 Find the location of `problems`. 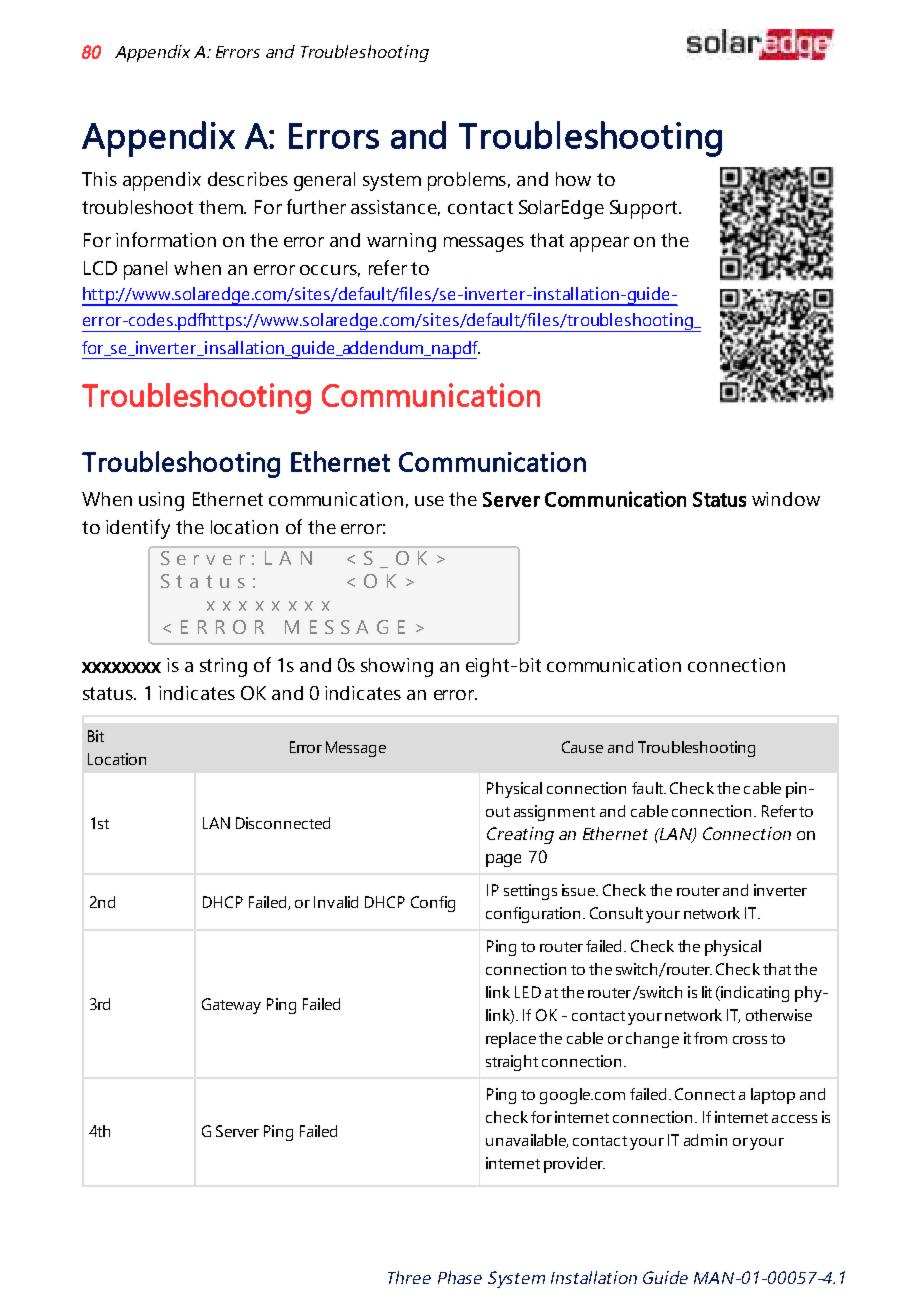

problems is located at coordinates (467, 181).
